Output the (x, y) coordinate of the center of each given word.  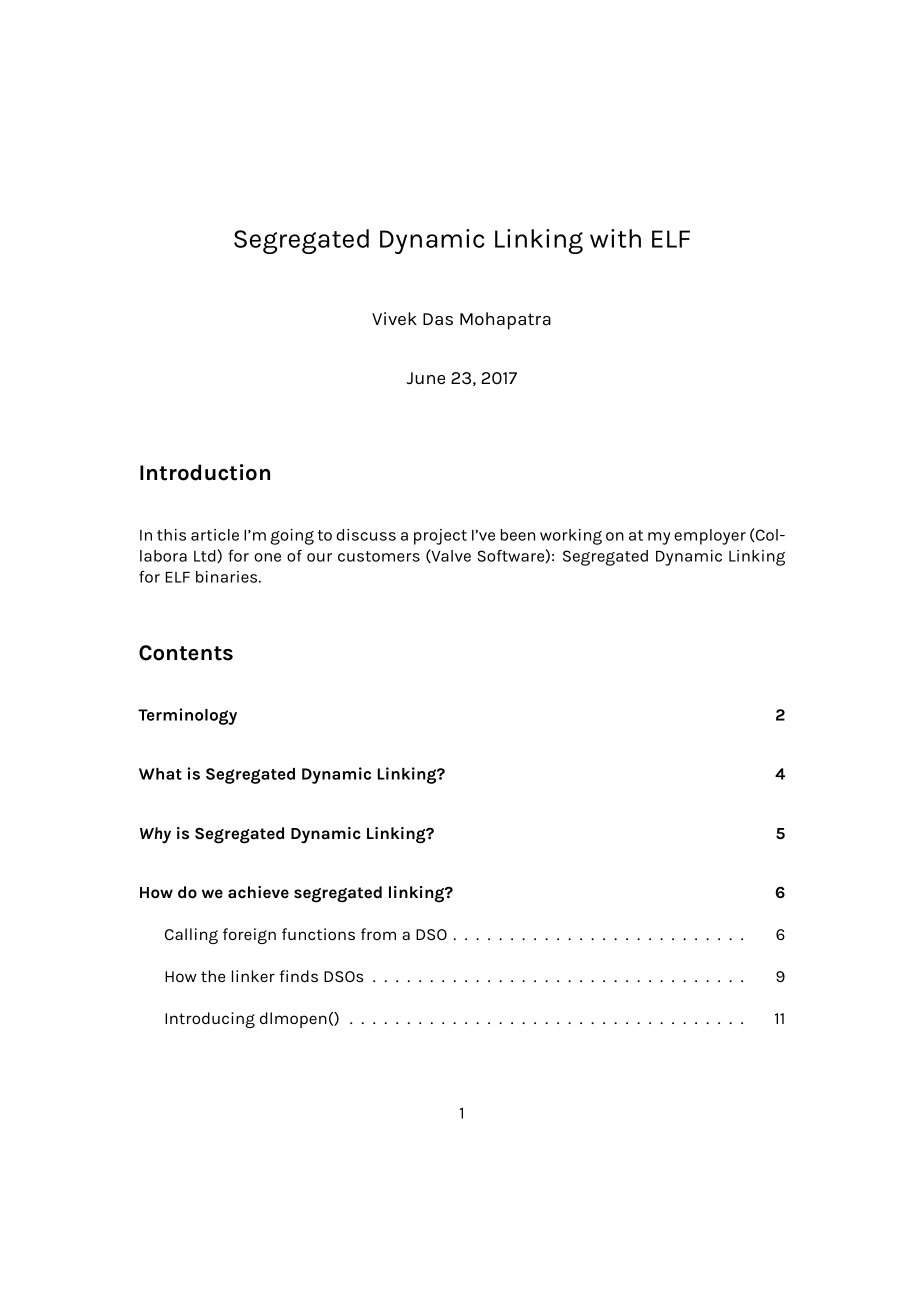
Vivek (394, 318)
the (213, 976)
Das (438, 319)
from (378, 934)
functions (318, 934)
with (615, 238)
